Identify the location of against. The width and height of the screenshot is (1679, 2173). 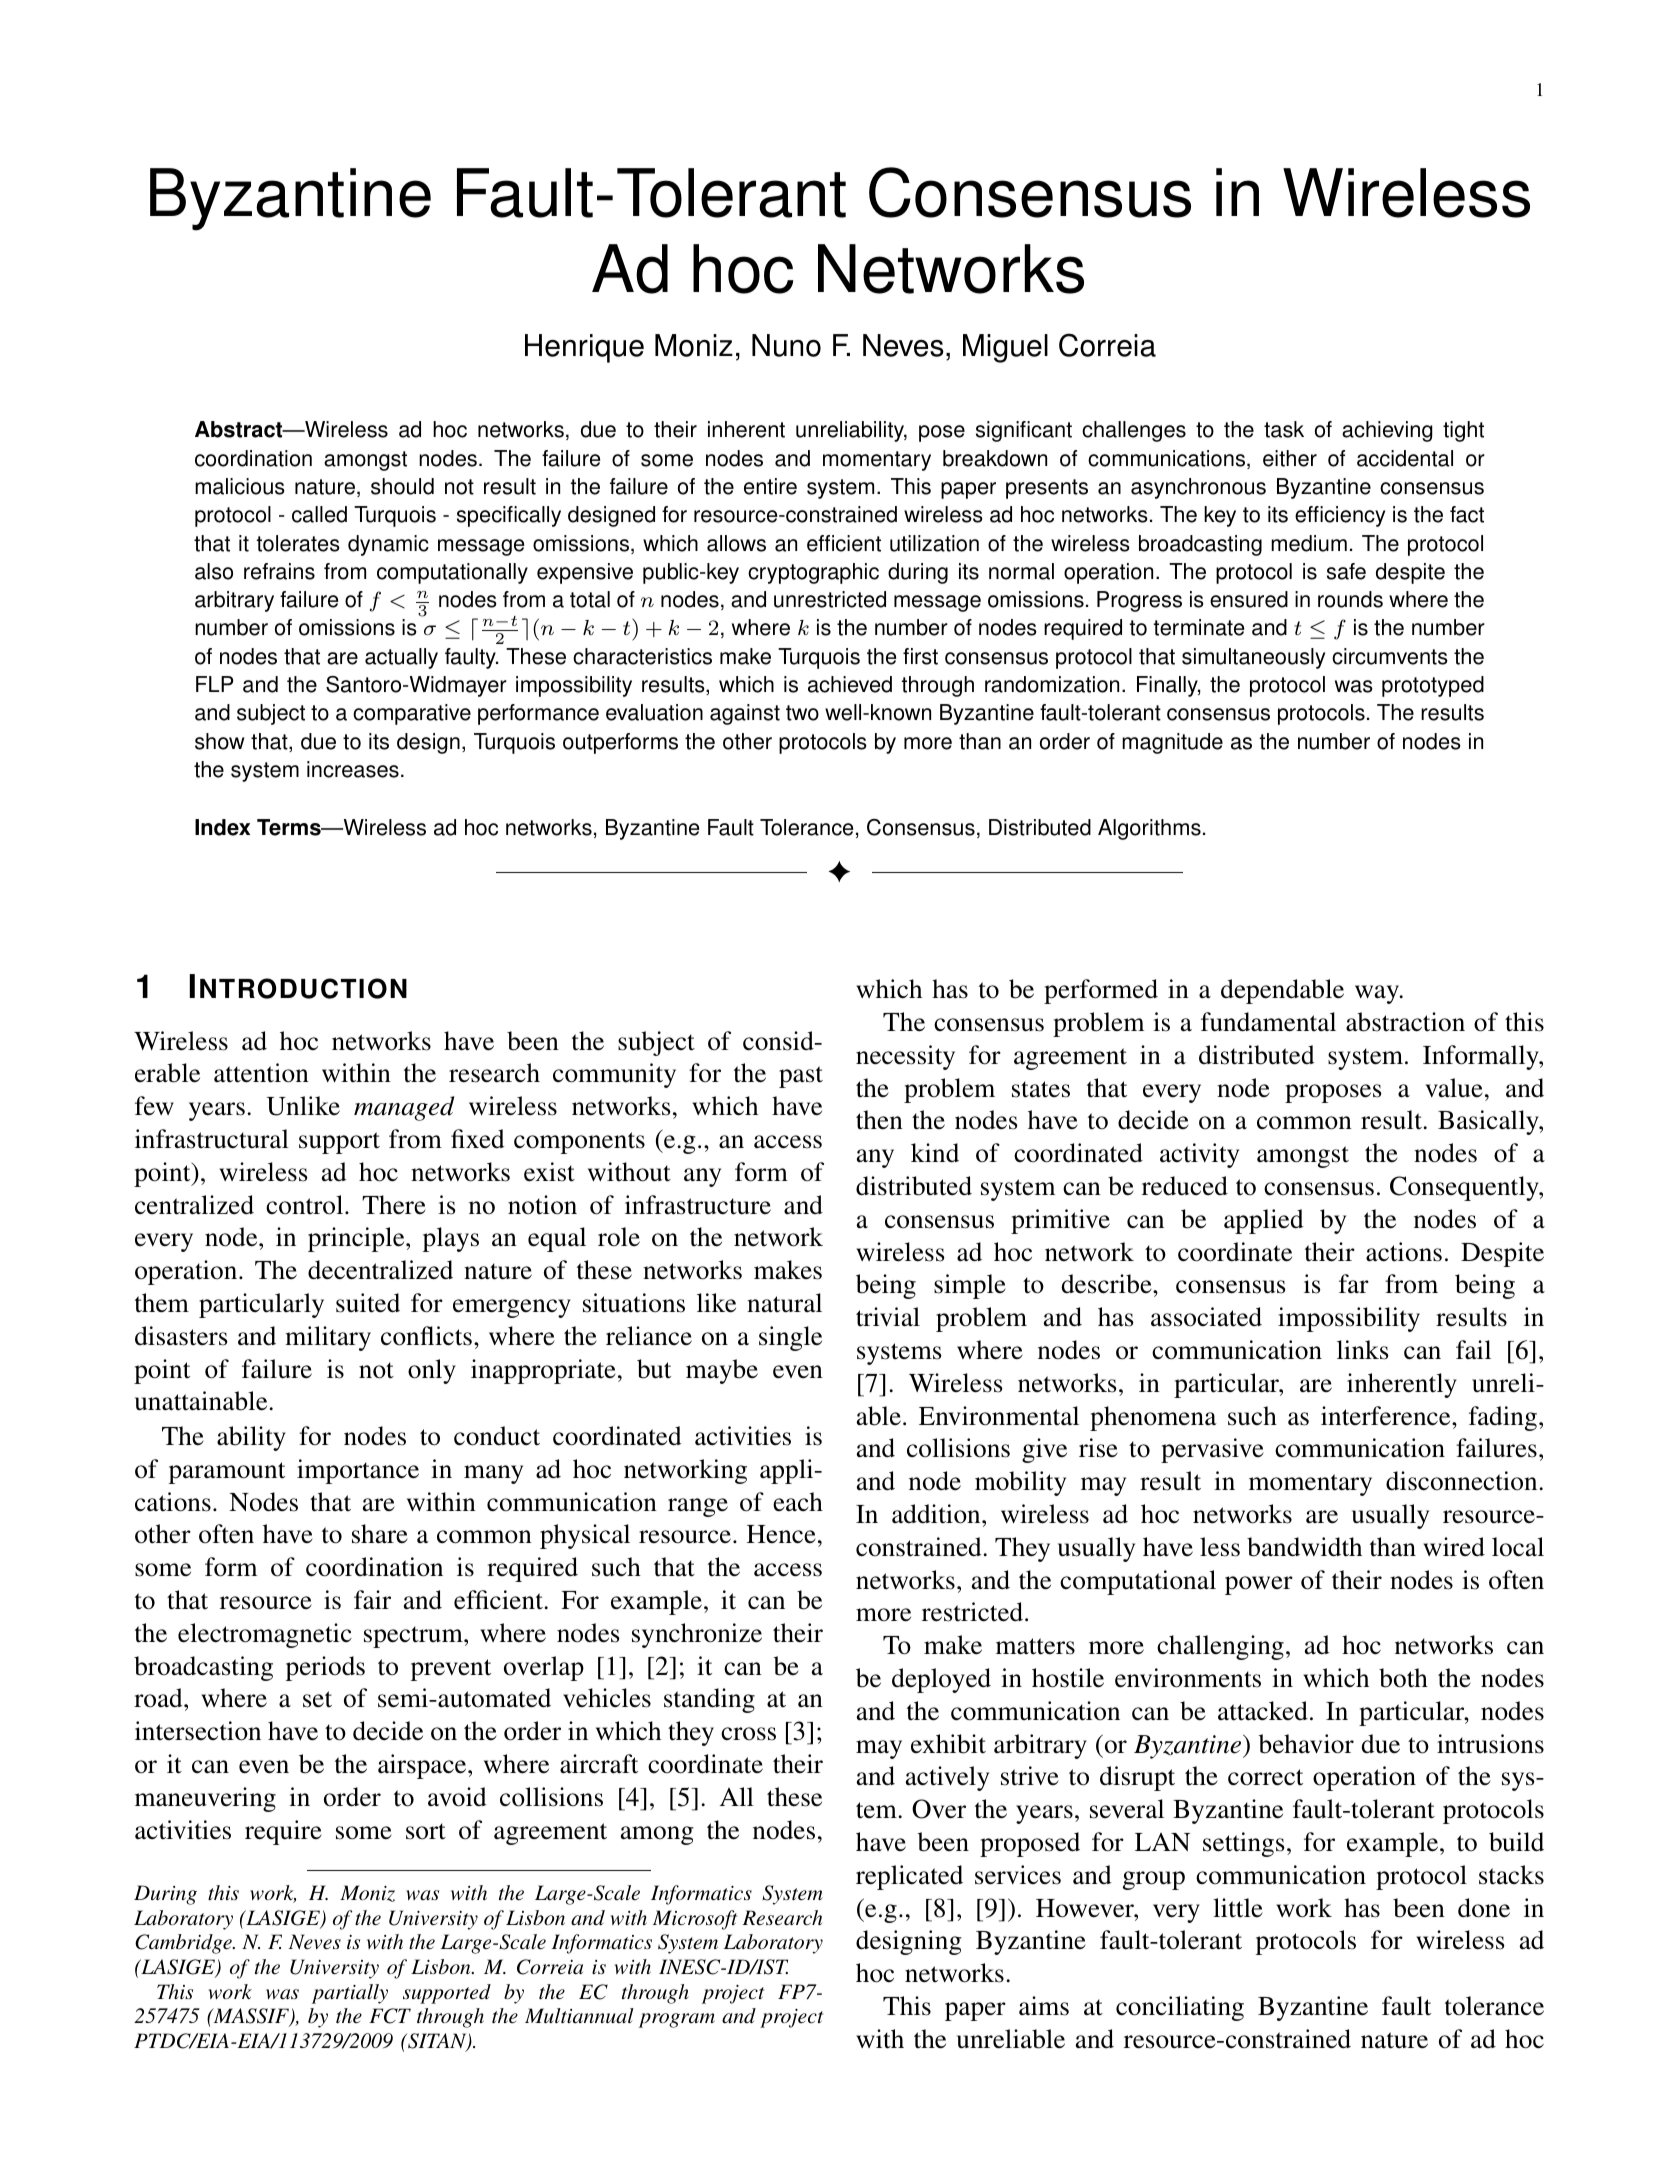
(745, 714).
